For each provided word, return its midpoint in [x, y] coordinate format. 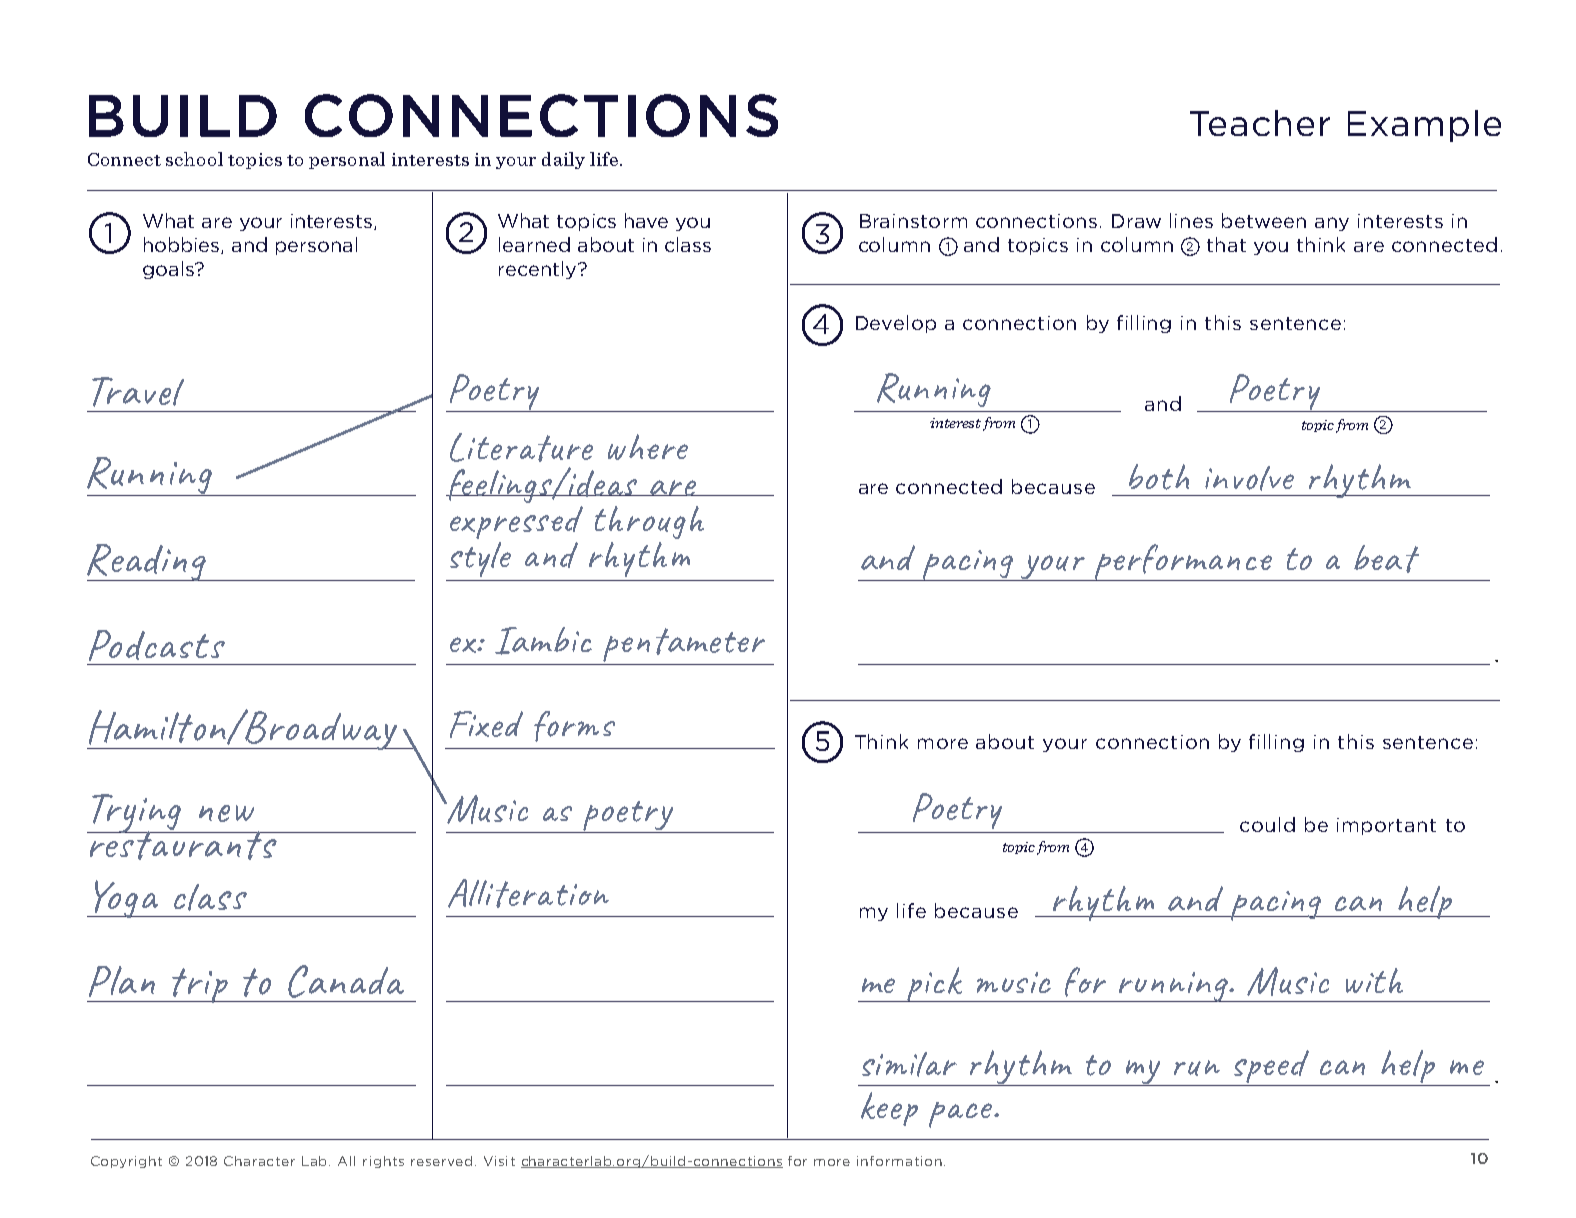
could [1267, 824]
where [648, 447]
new [226, 813]
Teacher [1260, 123]
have [646, 220]
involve [1249, 478]
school [194, 159]
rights [383, 1162]
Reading [147, 562]
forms [574, 726]
